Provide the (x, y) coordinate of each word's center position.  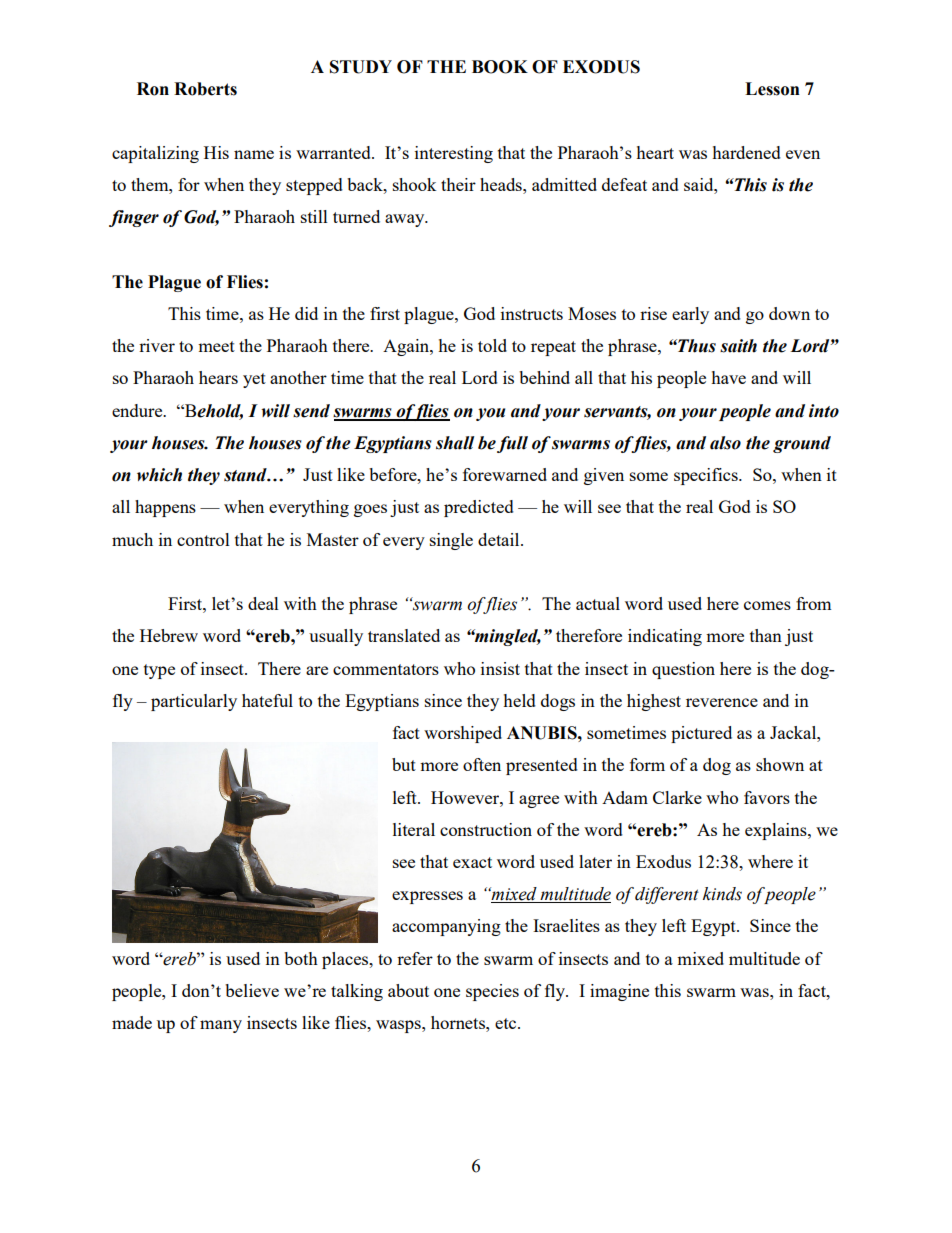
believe (252, 990)
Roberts (205, 89)
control (203, 539)
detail (500, 539)
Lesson (772, 89)
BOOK (500, 67)
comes (767, 605)
